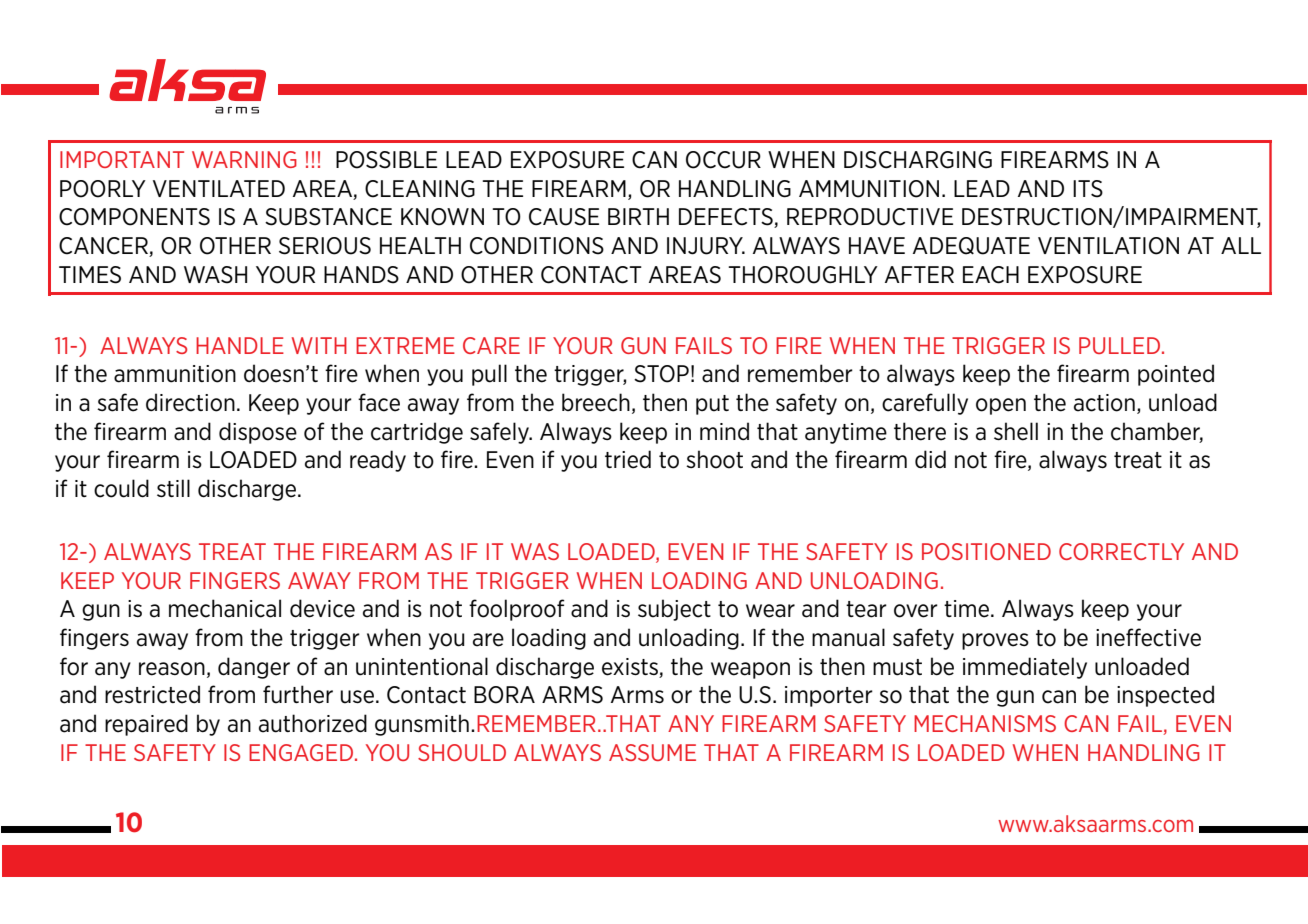  Describe the element at coordinates (652, 752) in the image. I see `ASSUME` at that location.
